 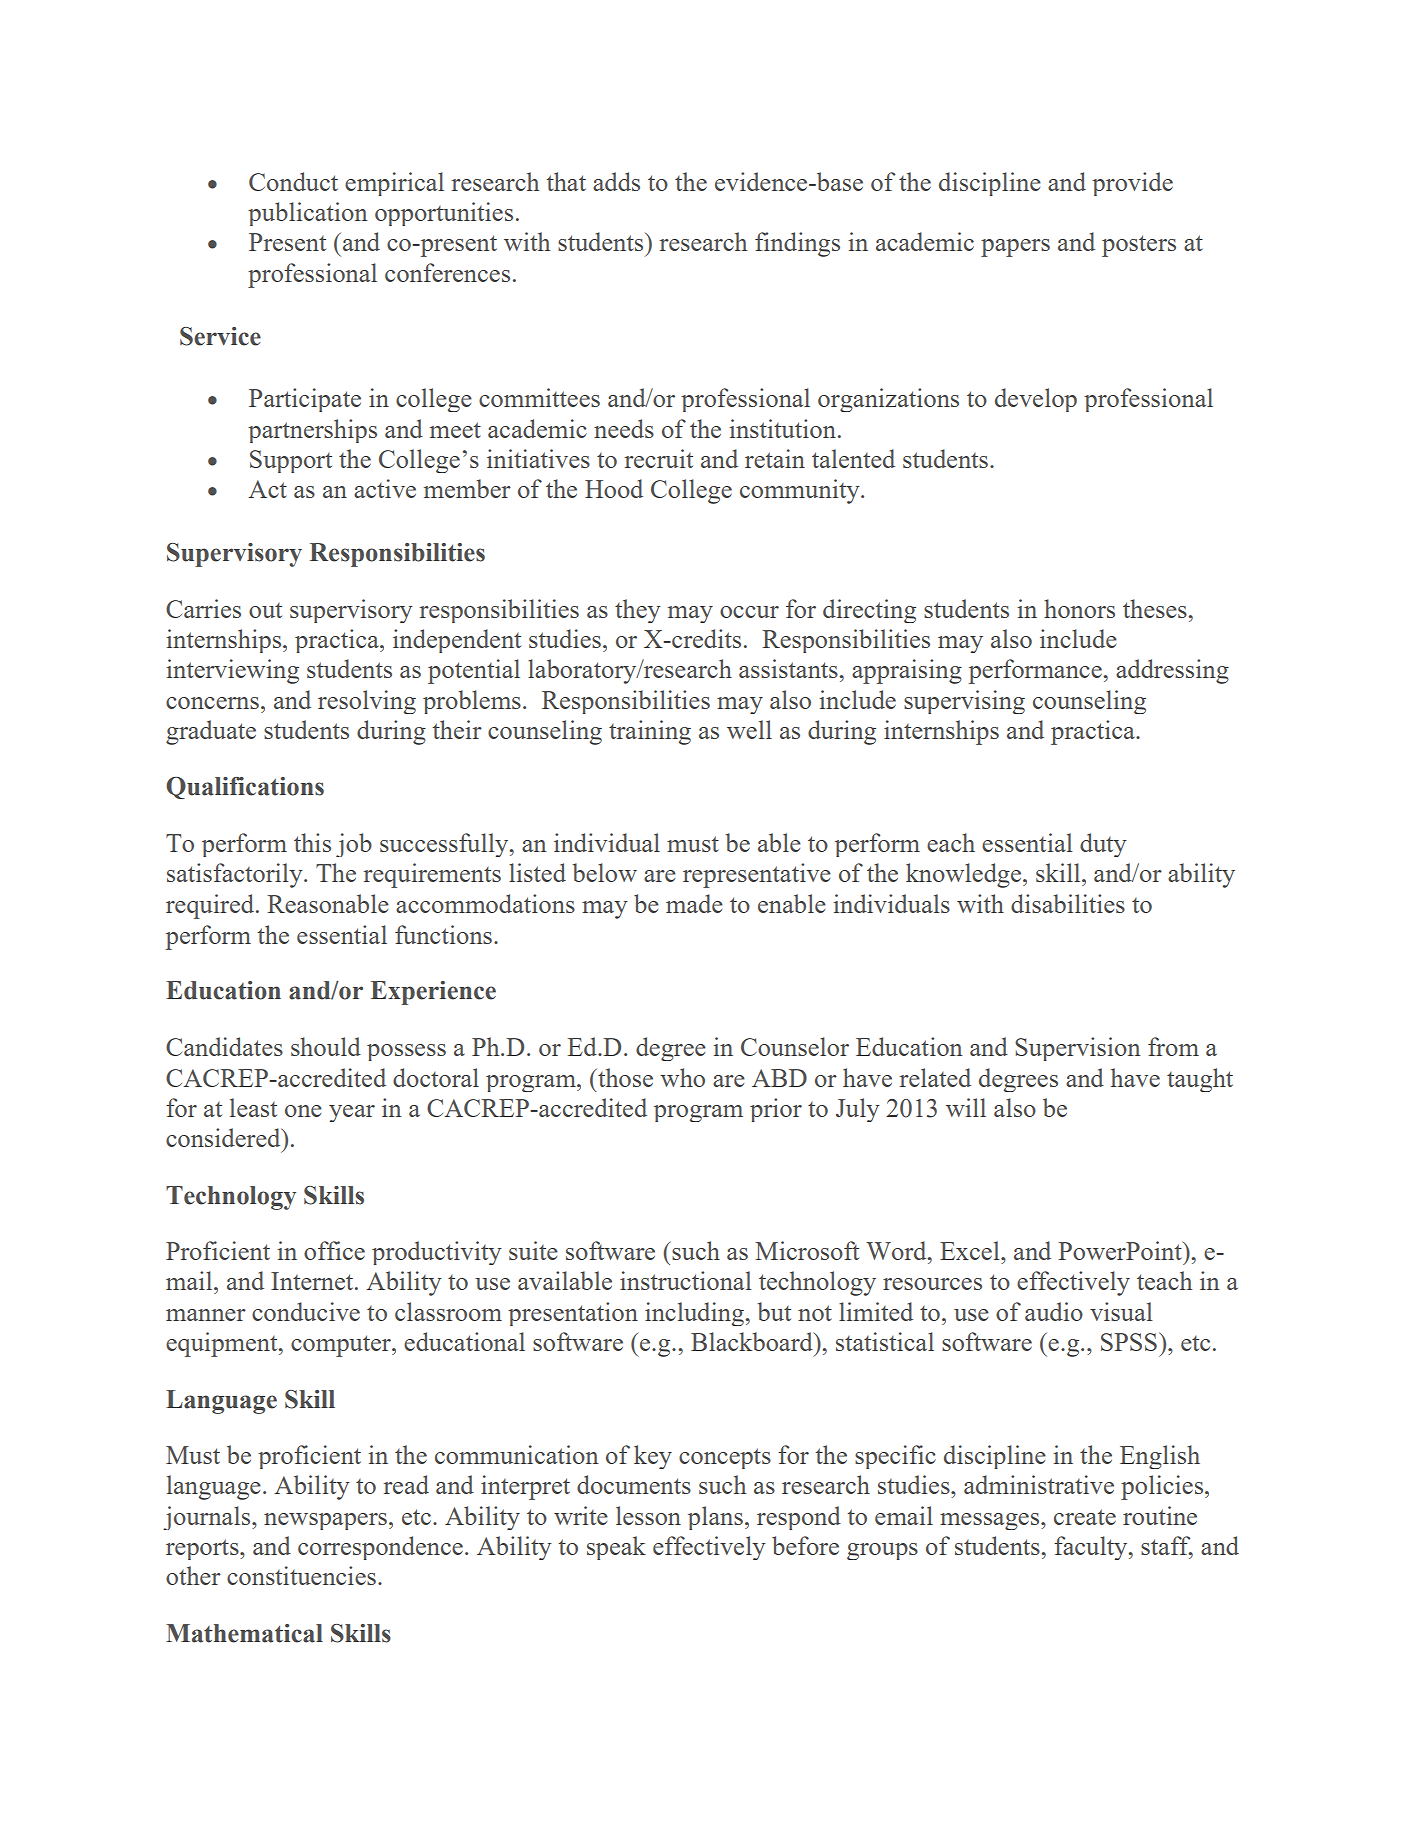 I want to click on posters, so click(x=1139, y=246).
